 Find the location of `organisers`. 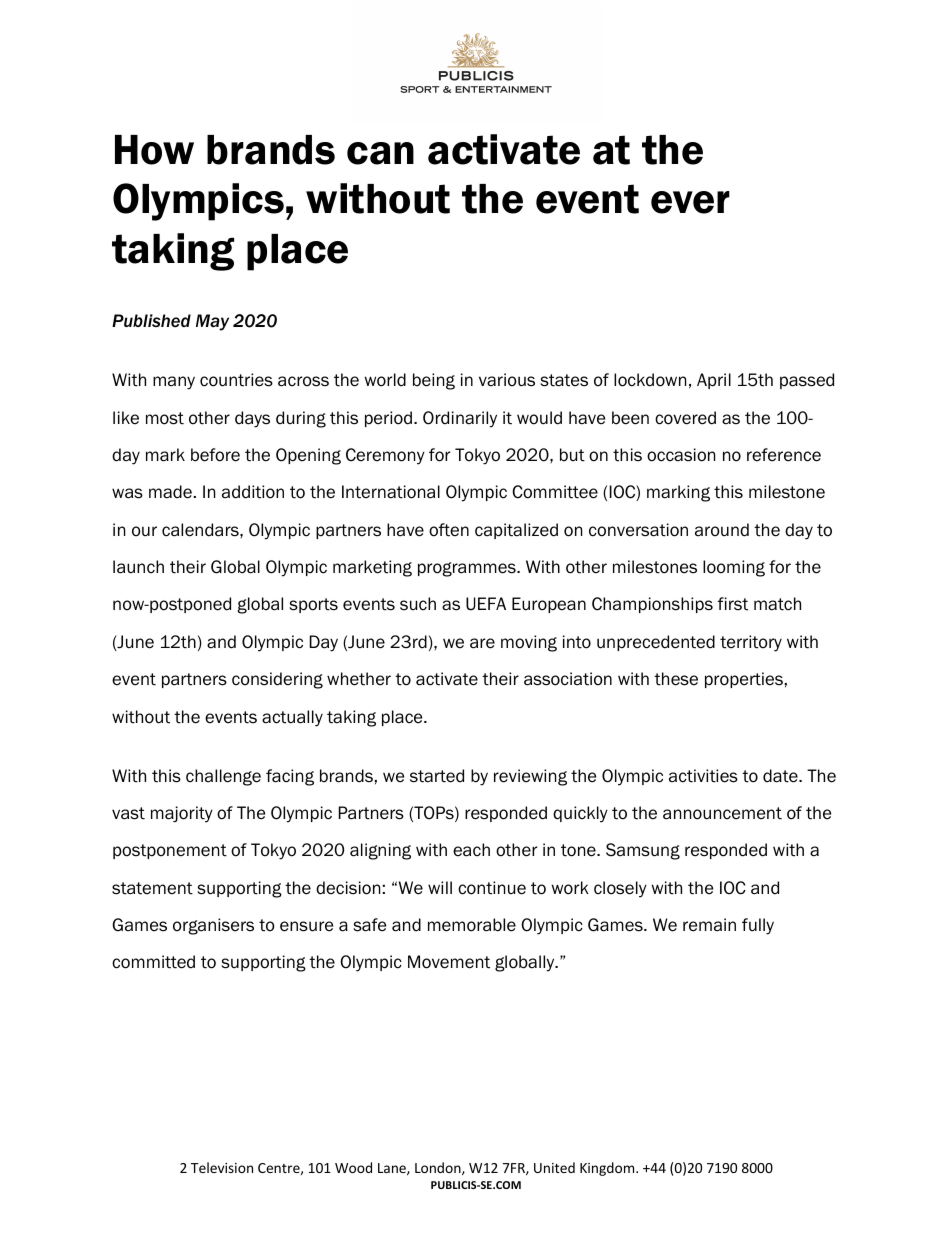

organisers is located at coordinates (213, 926).
